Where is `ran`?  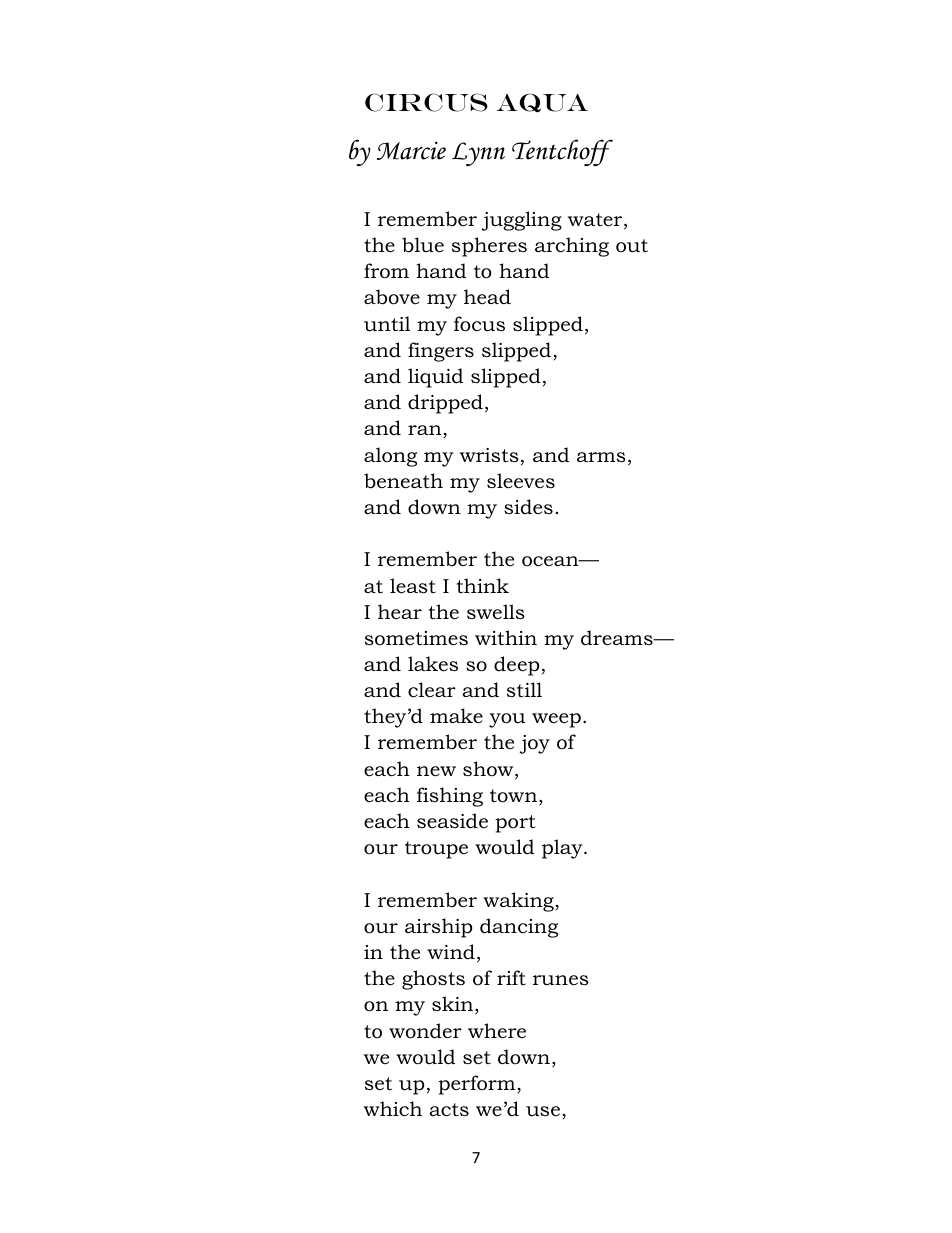
ran is located at coordinates (426, 431).
